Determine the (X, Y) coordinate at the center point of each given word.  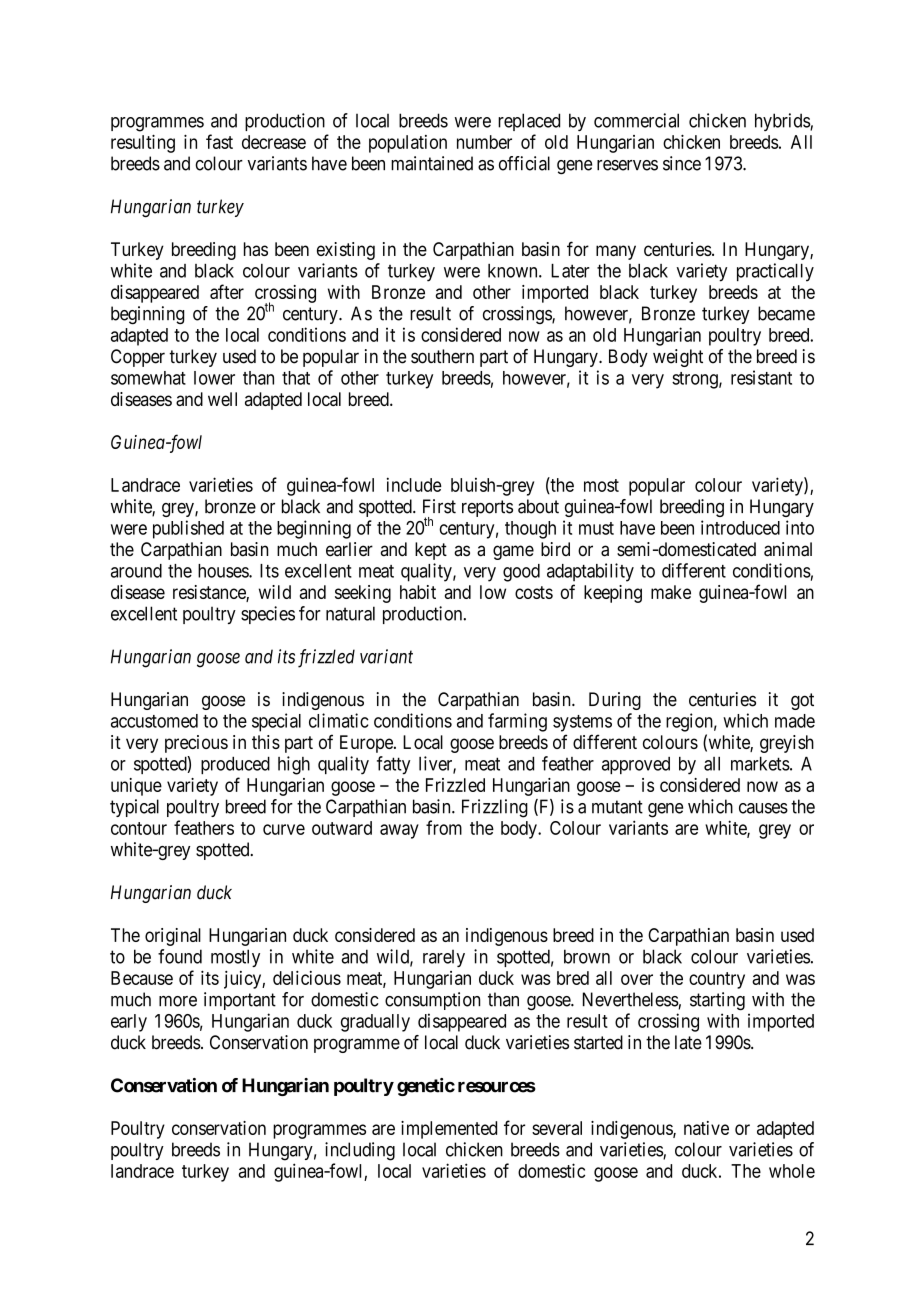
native (706, 1128)
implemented (449, 1130)
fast (219, 141)
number (484, 142)
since (682, 163)
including (360, 1151)
